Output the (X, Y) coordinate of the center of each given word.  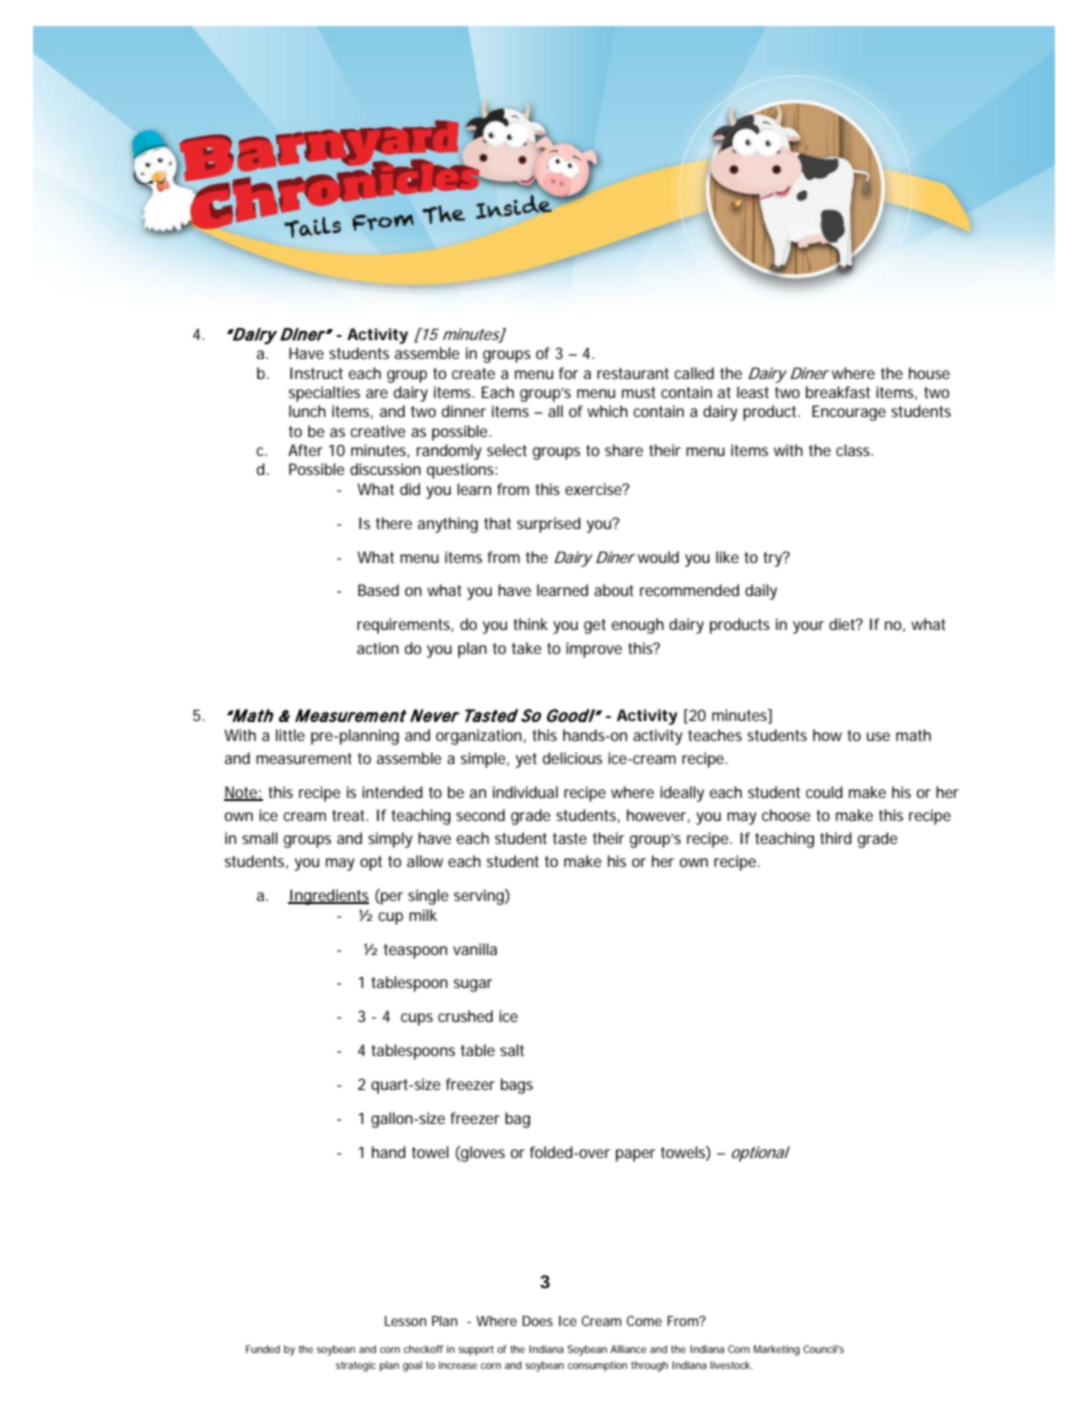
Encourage (849, 413)
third (836, 838)
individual (525, 792)
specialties (324, 394)
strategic (356, 1366)
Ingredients (328, 897)
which (607, 411)
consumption (597, 1366)
